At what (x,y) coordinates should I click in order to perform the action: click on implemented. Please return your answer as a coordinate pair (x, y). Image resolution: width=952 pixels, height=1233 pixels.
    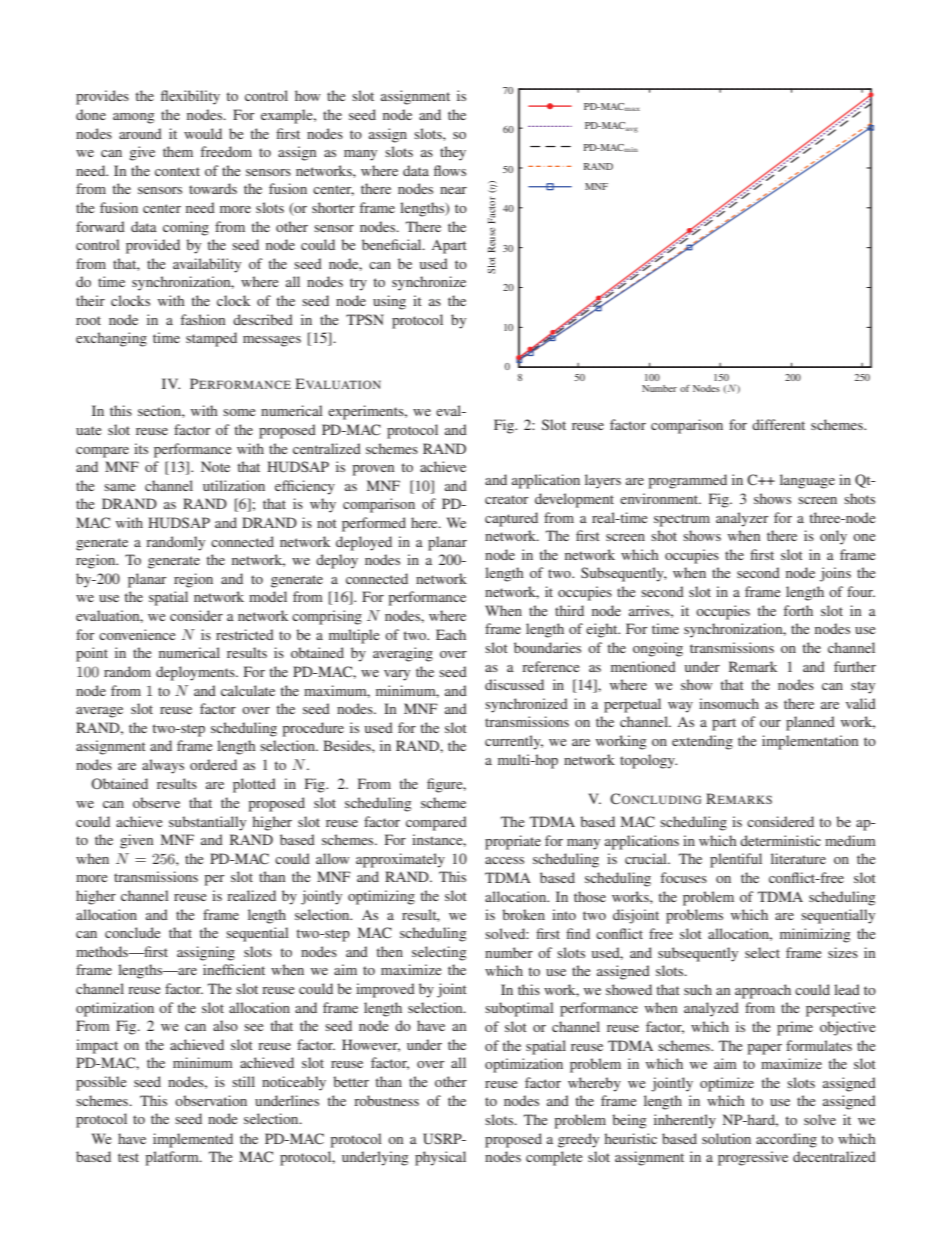
    Looking at the image, I should click on (193, 1140).
